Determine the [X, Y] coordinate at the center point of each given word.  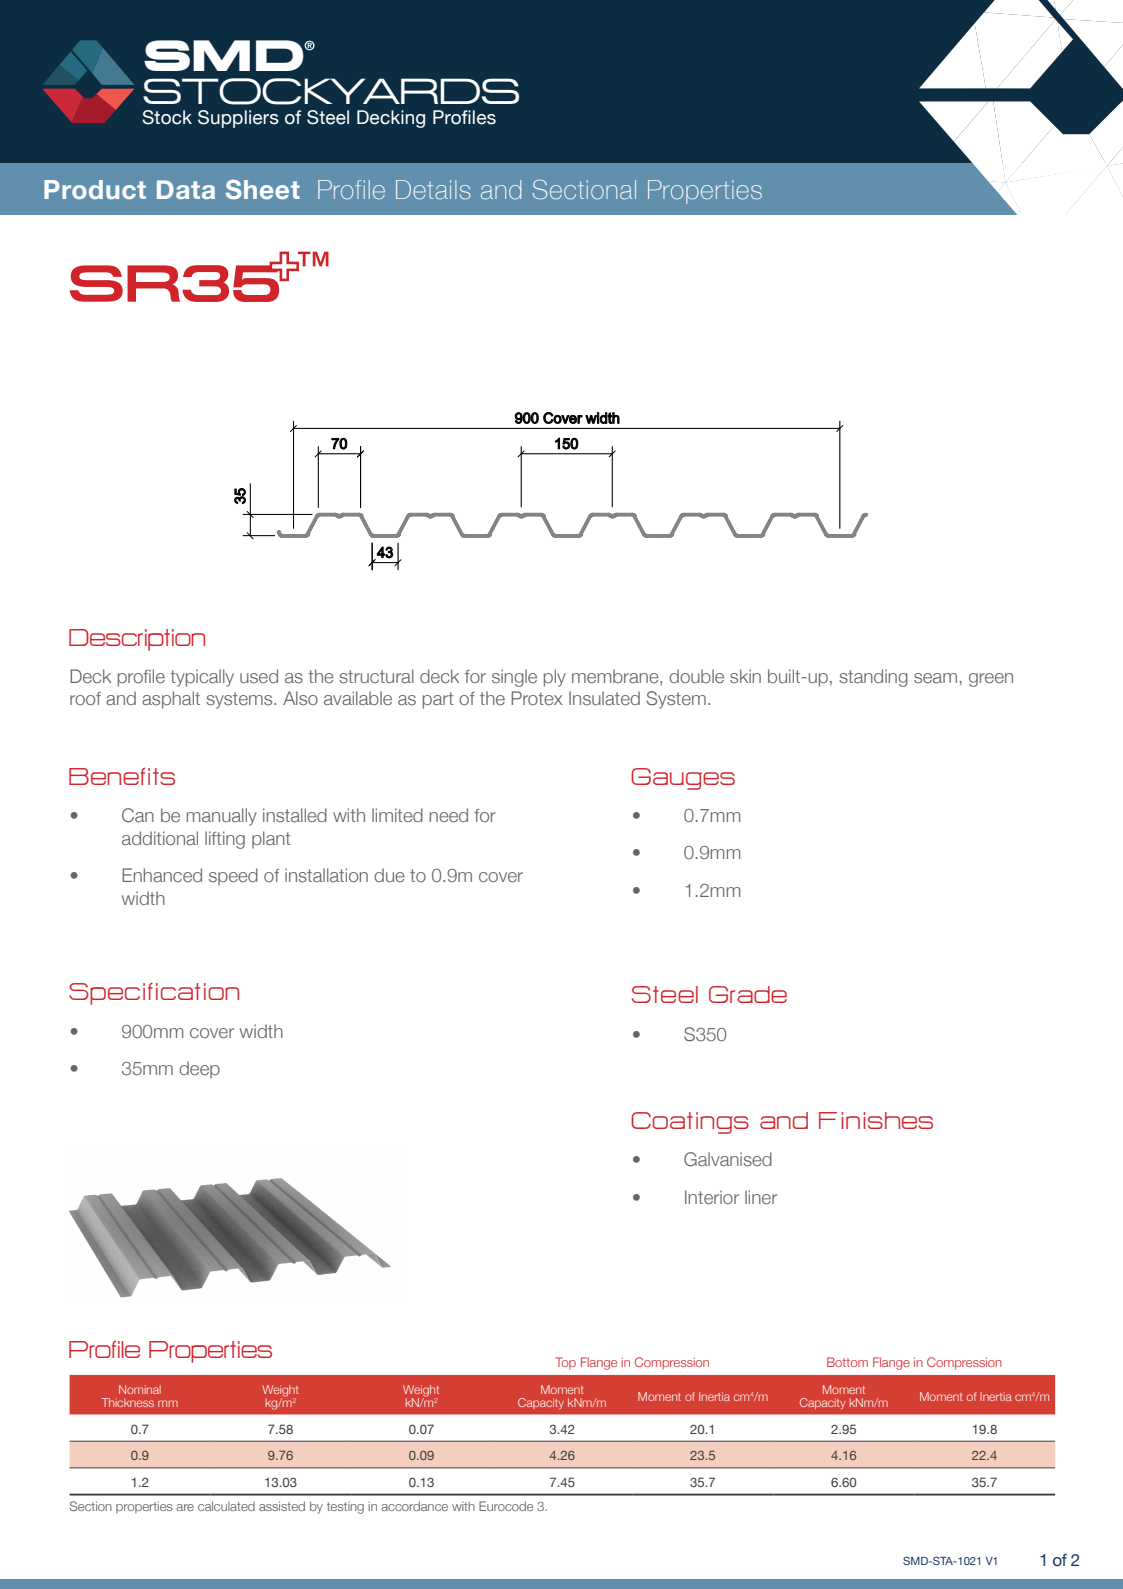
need [449, 815]
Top [565, 1363]
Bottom [847, 1362]
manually [222, 817]
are [185, 1507]
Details [433, 190]
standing [873, 678]
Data [186, 189]
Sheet [263, 189]
